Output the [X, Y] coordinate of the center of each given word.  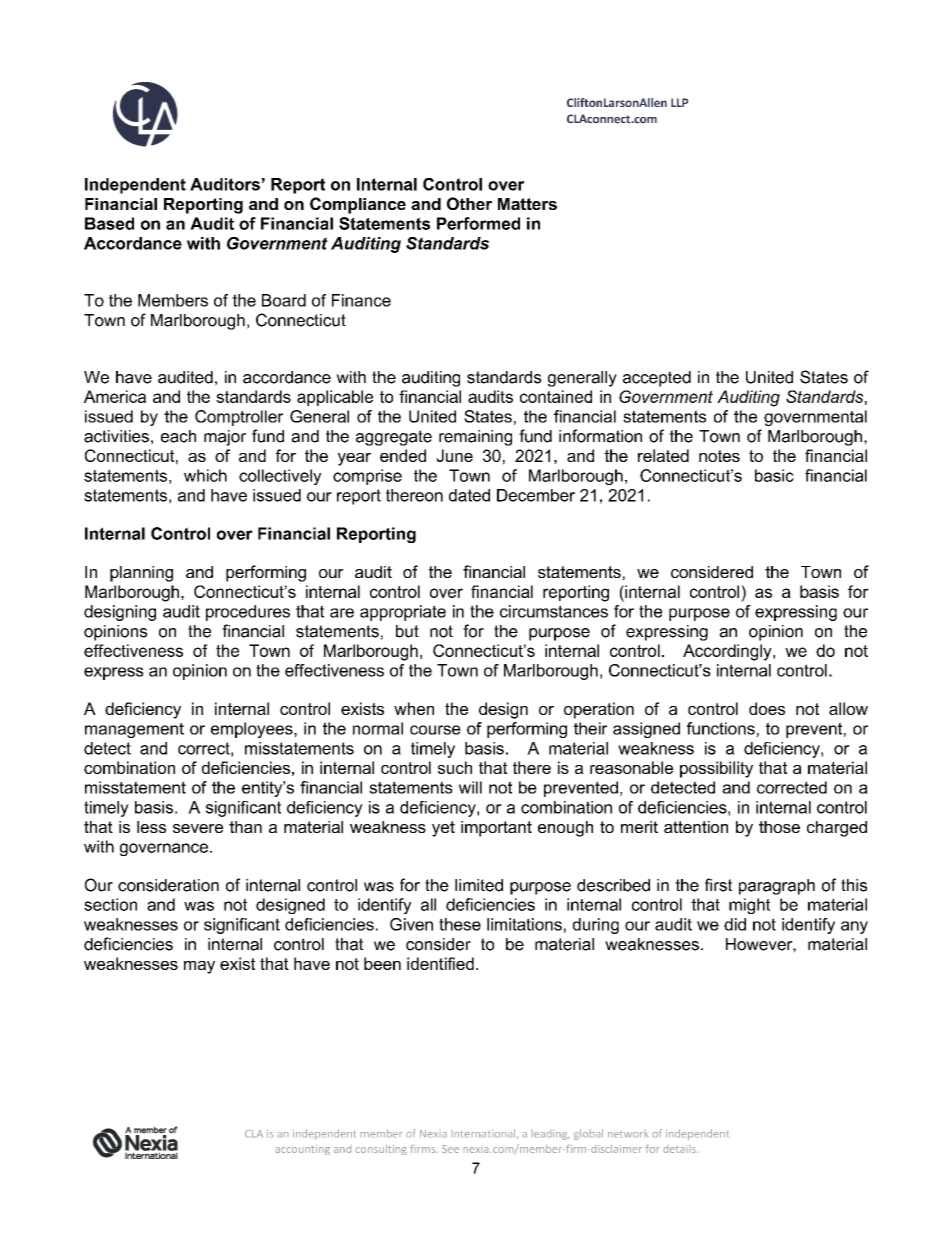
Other [469, 203]
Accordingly [728, 652]
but [407, 631]
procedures [248, 613]
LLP [680, 102]
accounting [303, 1150]
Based [109, 223]
